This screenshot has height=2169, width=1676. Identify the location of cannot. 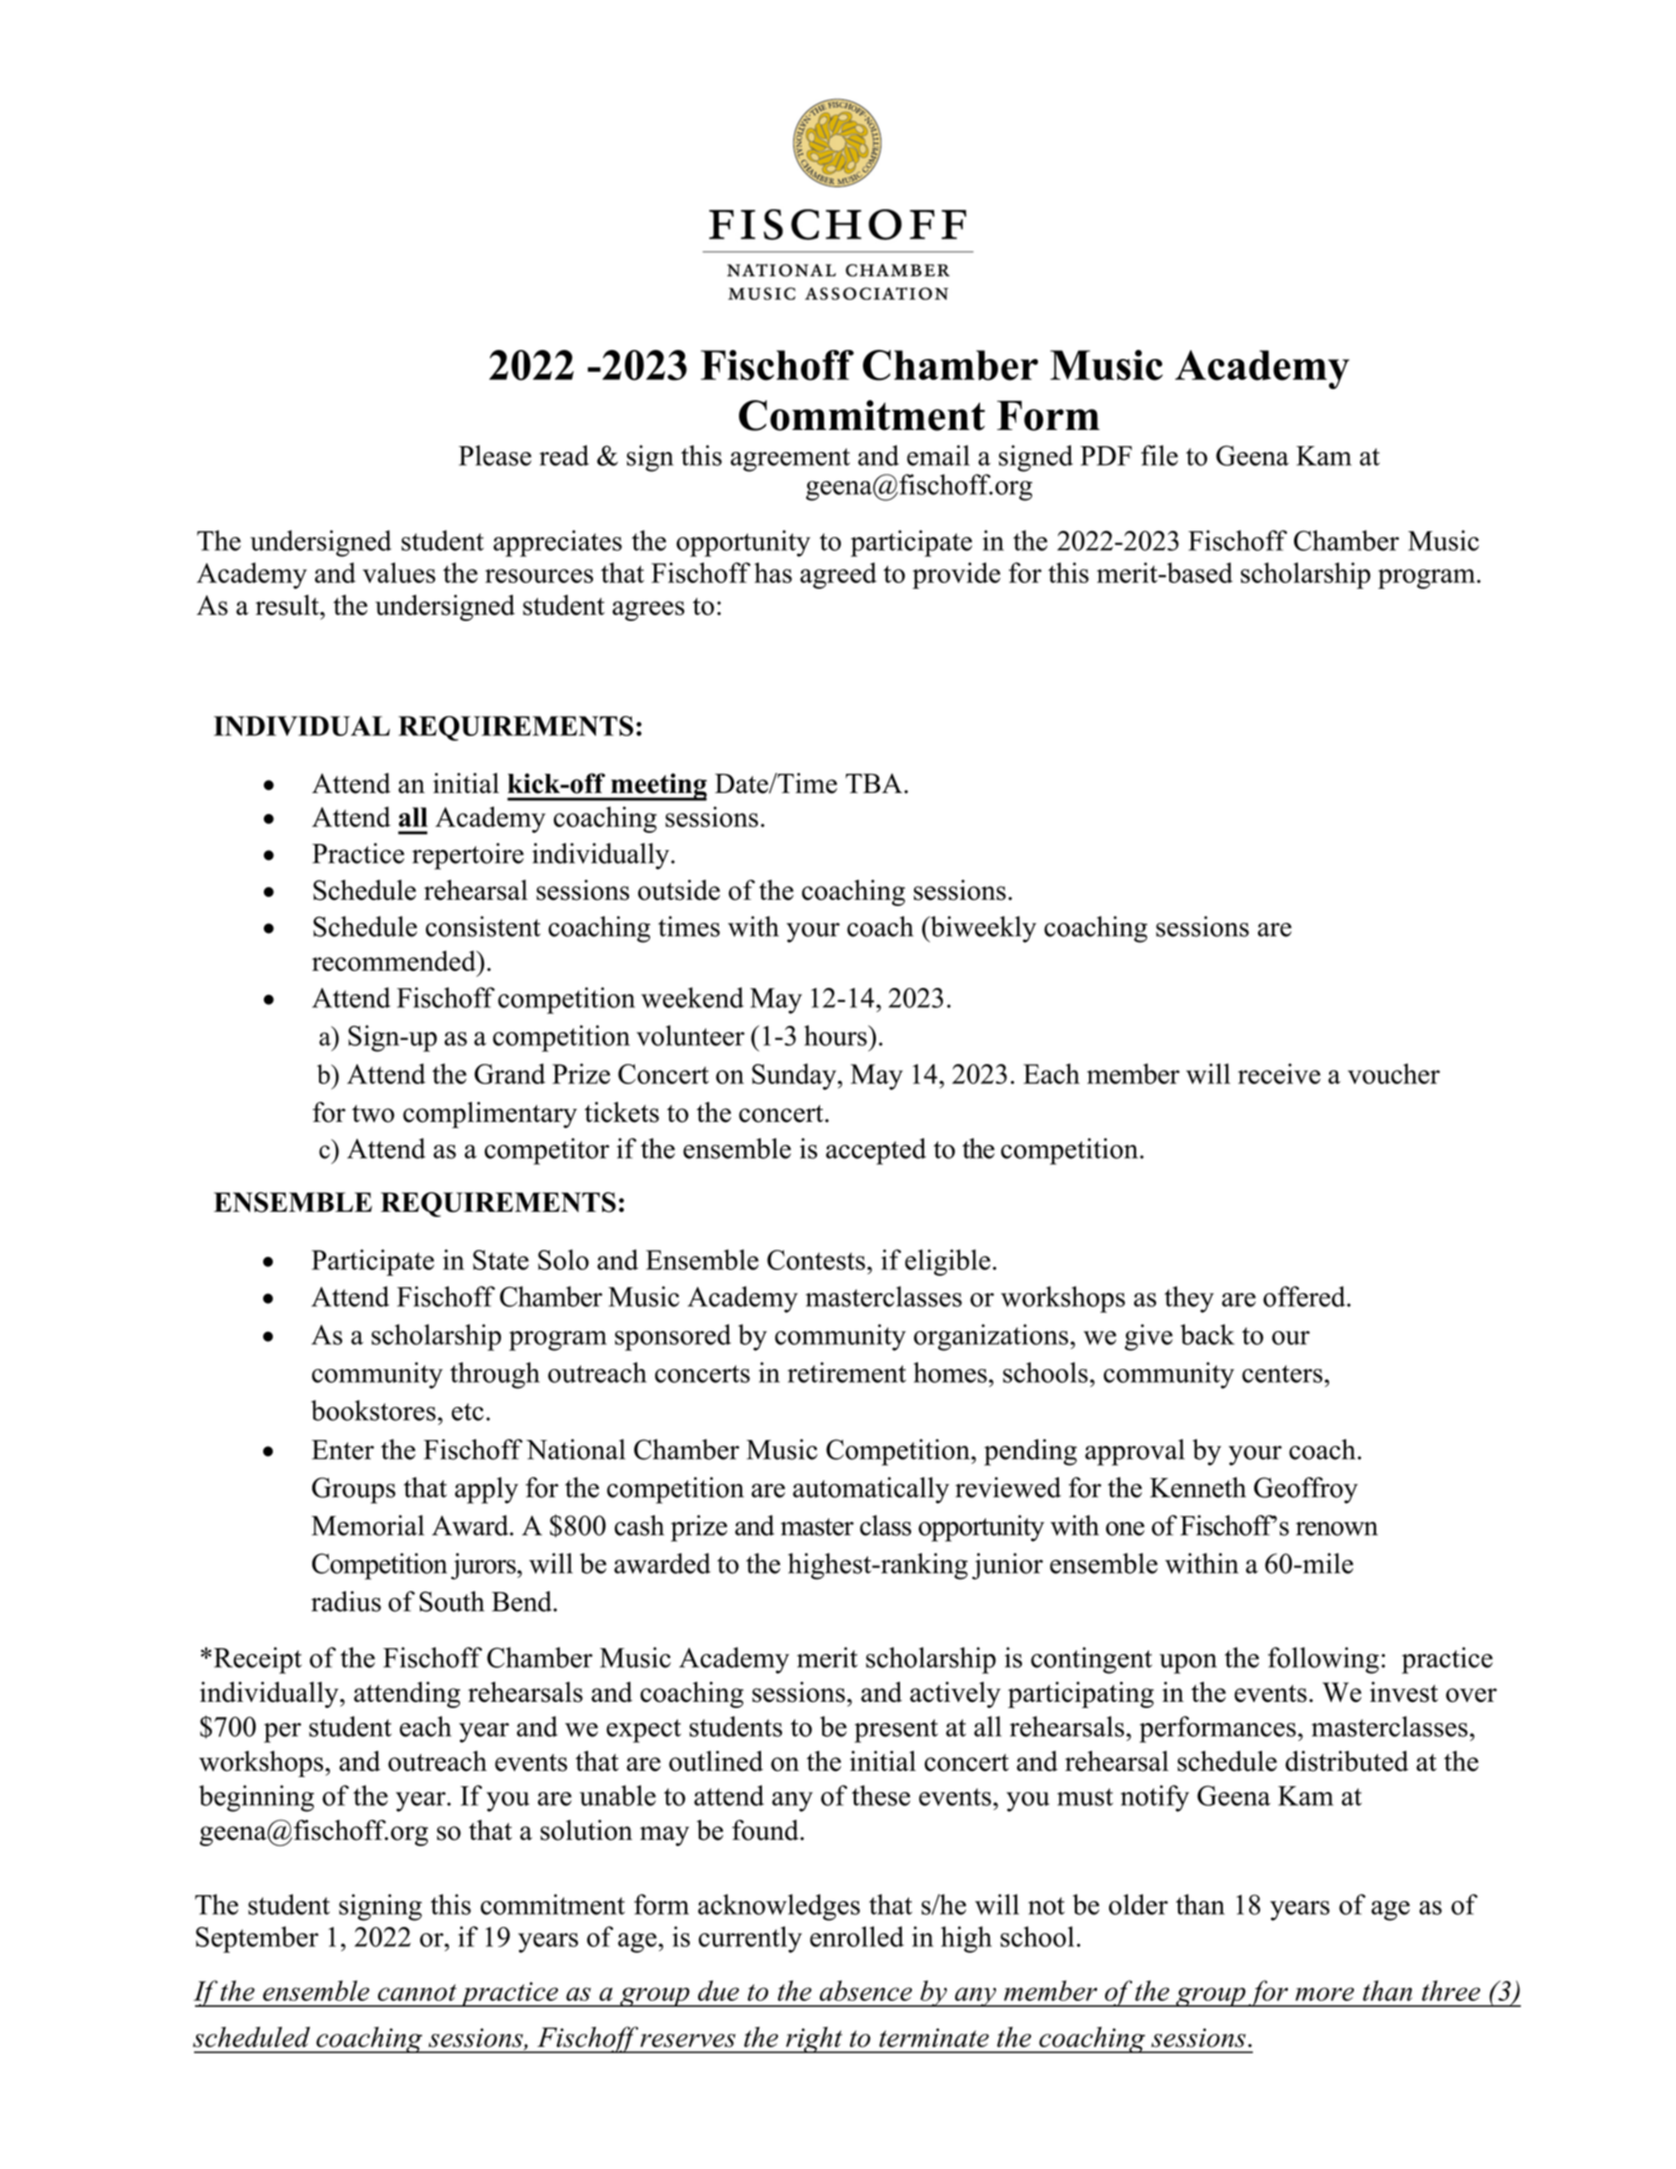
(417, 1992).
